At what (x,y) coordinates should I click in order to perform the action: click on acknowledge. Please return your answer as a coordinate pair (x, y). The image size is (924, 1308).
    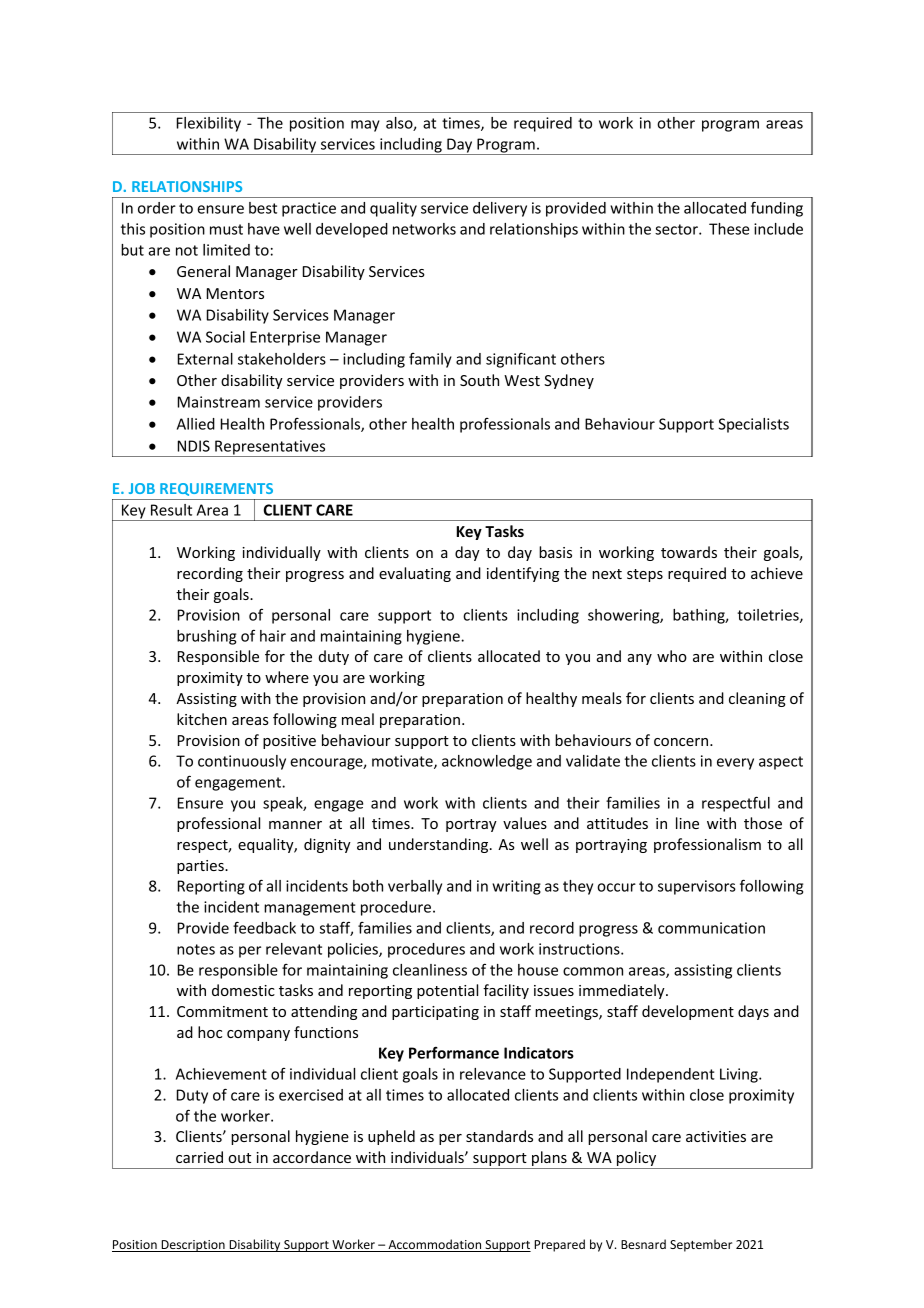
    Looking at the image, I should click on (487, 762).
